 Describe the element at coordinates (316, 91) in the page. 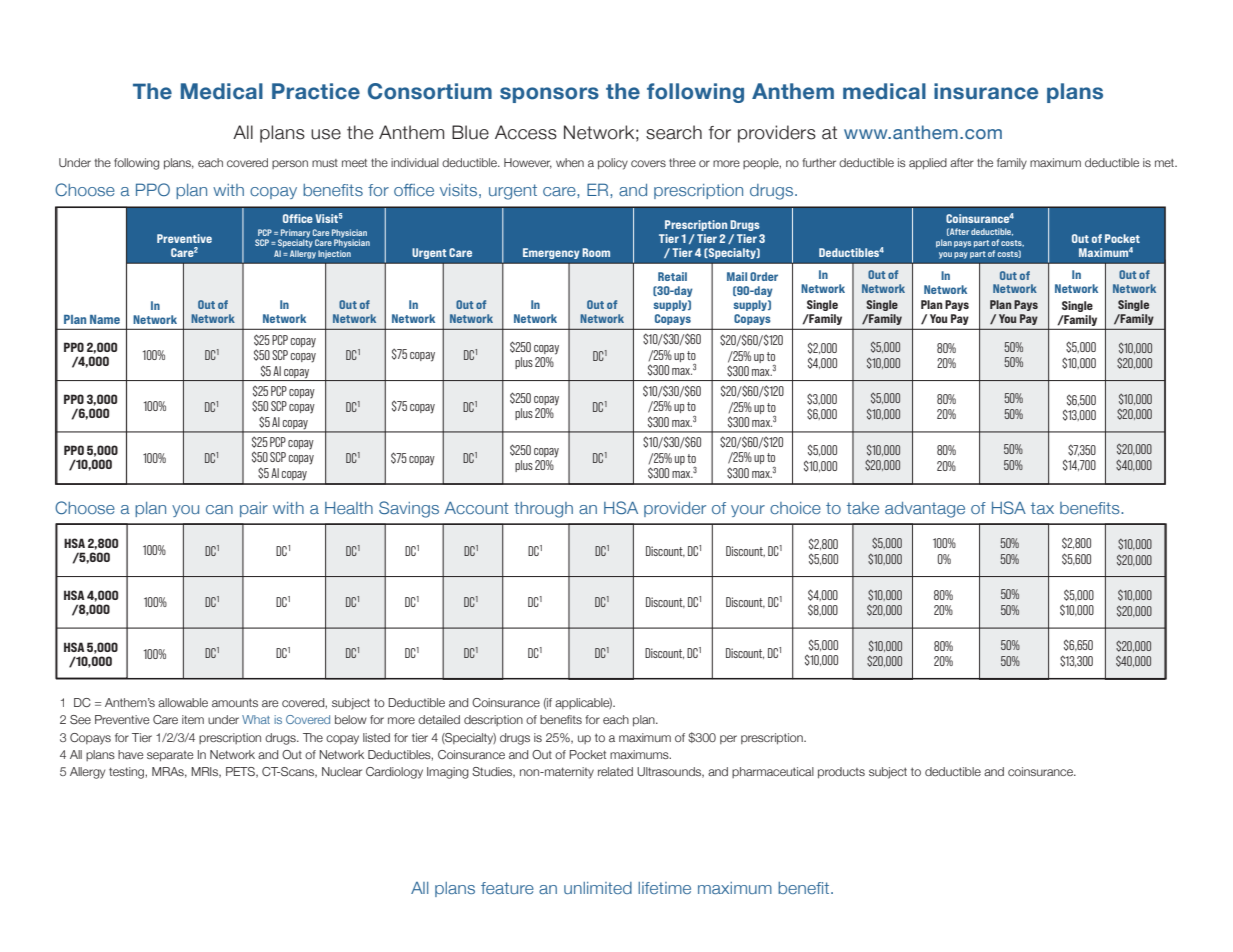

I see `Practice` at that location.
